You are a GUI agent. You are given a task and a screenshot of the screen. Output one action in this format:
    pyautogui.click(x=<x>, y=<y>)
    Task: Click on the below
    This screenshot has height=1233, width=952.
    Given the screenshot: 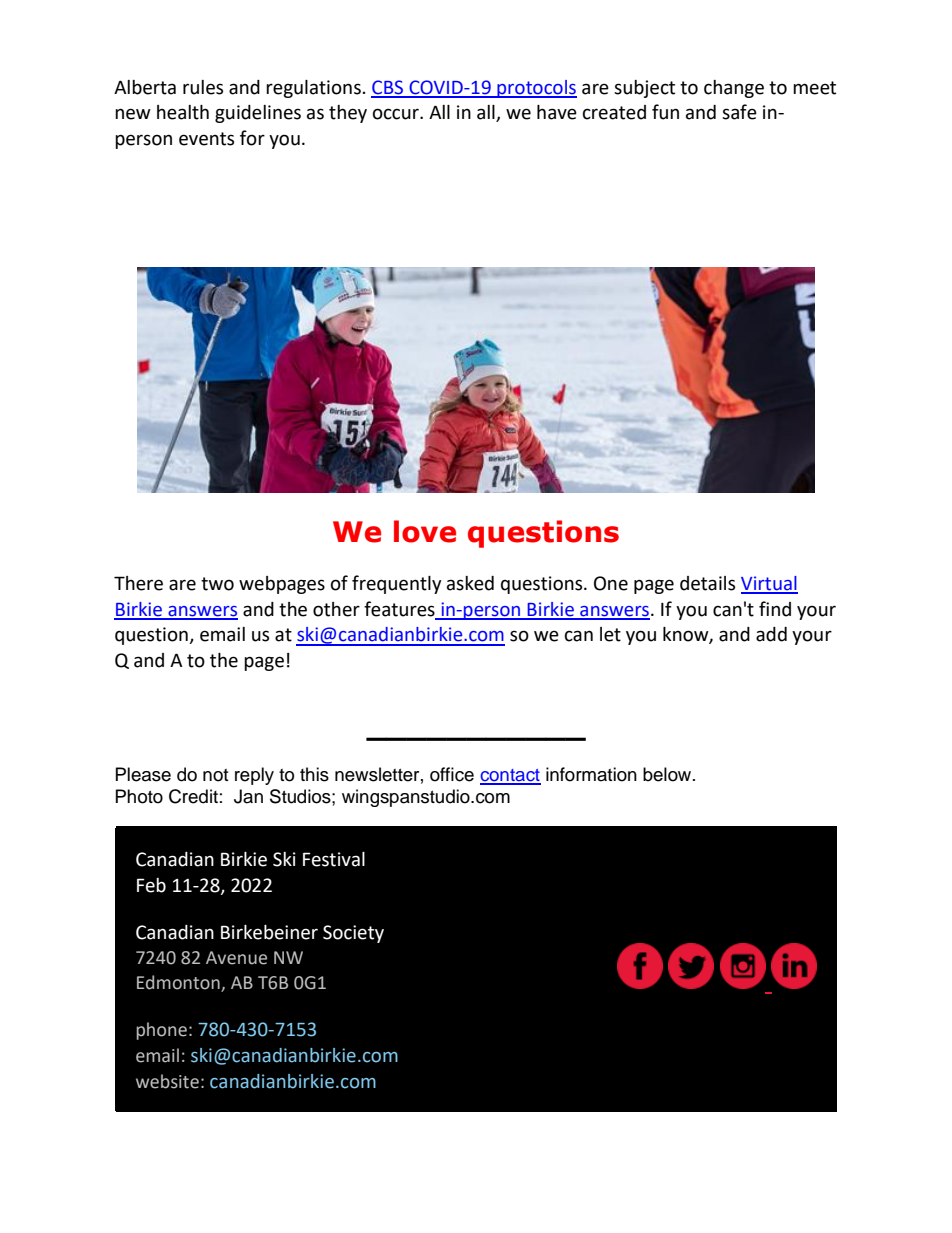 What is the action you would take?
    pyautogui.click(x=668, y=774)
